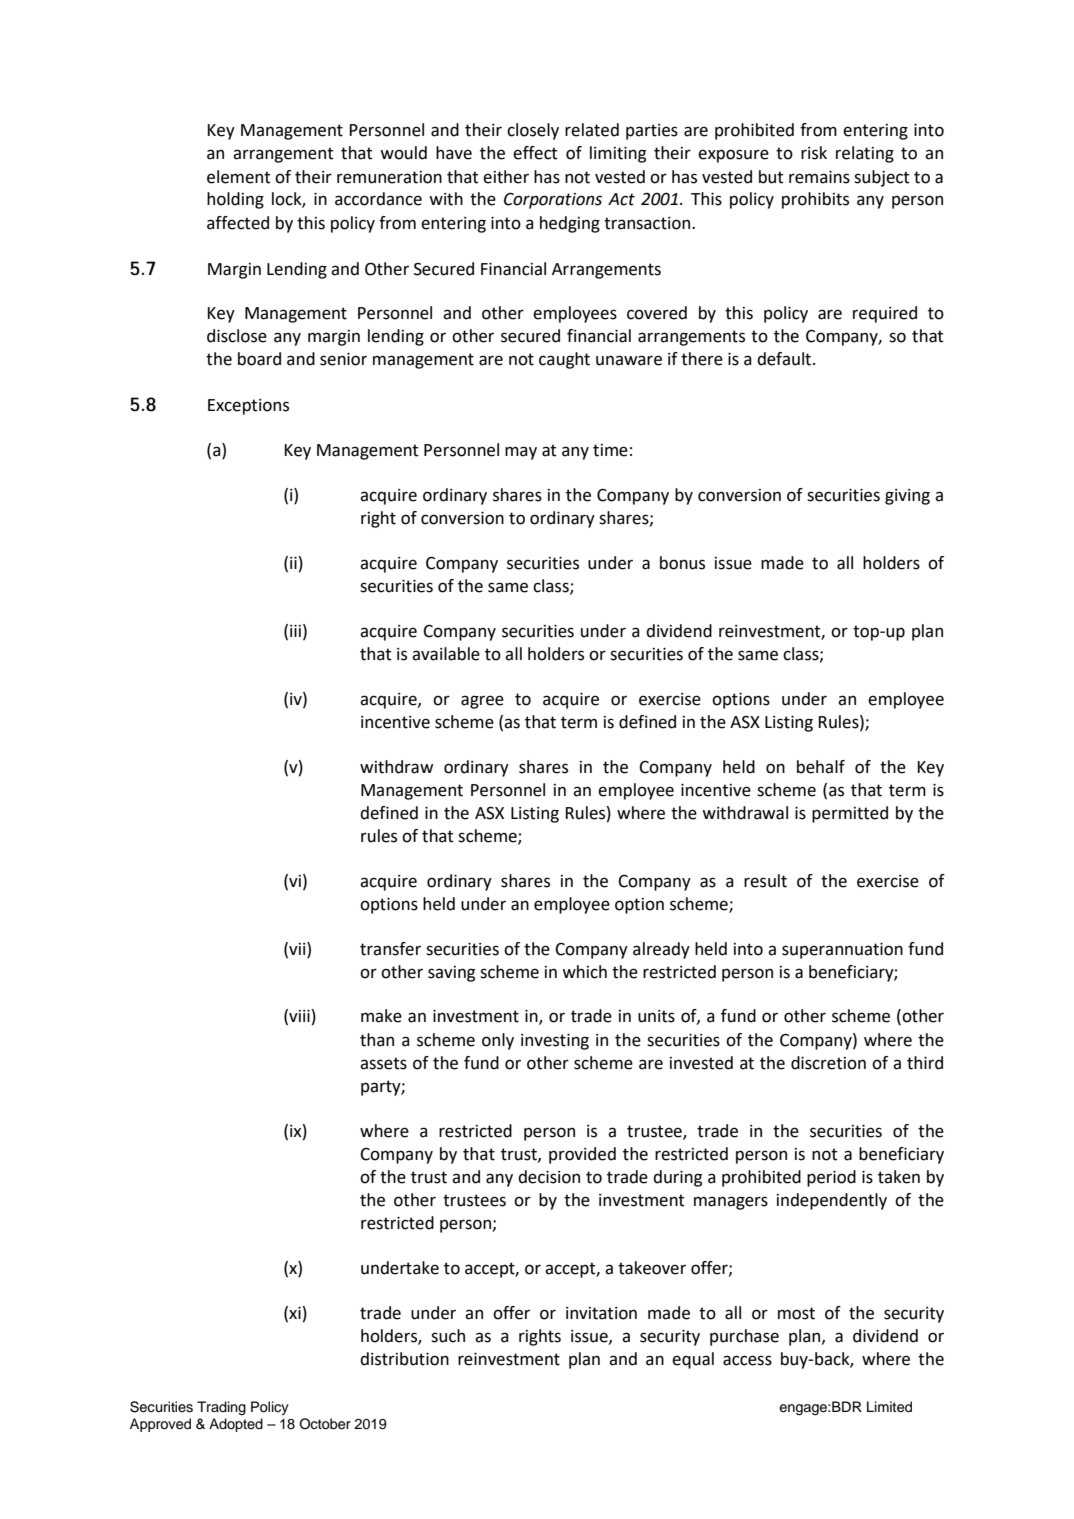 Image resolution: width=1074 pixels, height=1519 pixels. What do you see at coordinates (819, 177) in the document?
I see `remains` at bounding box center [819, 177].
